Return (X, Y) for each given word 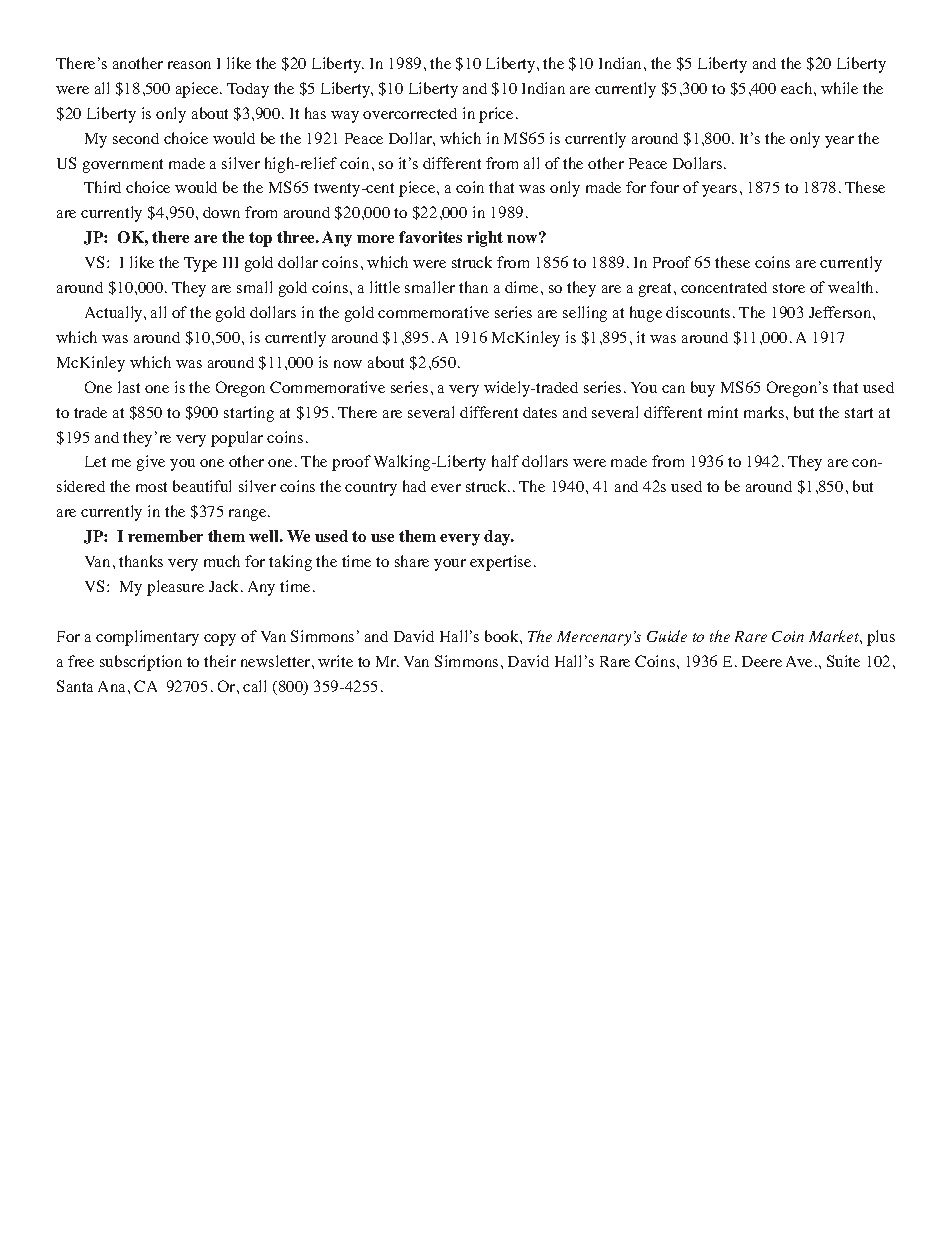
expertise (500, 563)
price (496, 115)
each (796, 88)
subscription (141, 663)
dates (540, 412)
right (485, 239)
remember (165, 536)
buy (703, 389)
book (503, 636)
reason (189, 65)
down (221, 212)
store (789, 288)
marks (764, 412)
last (129, 387)
